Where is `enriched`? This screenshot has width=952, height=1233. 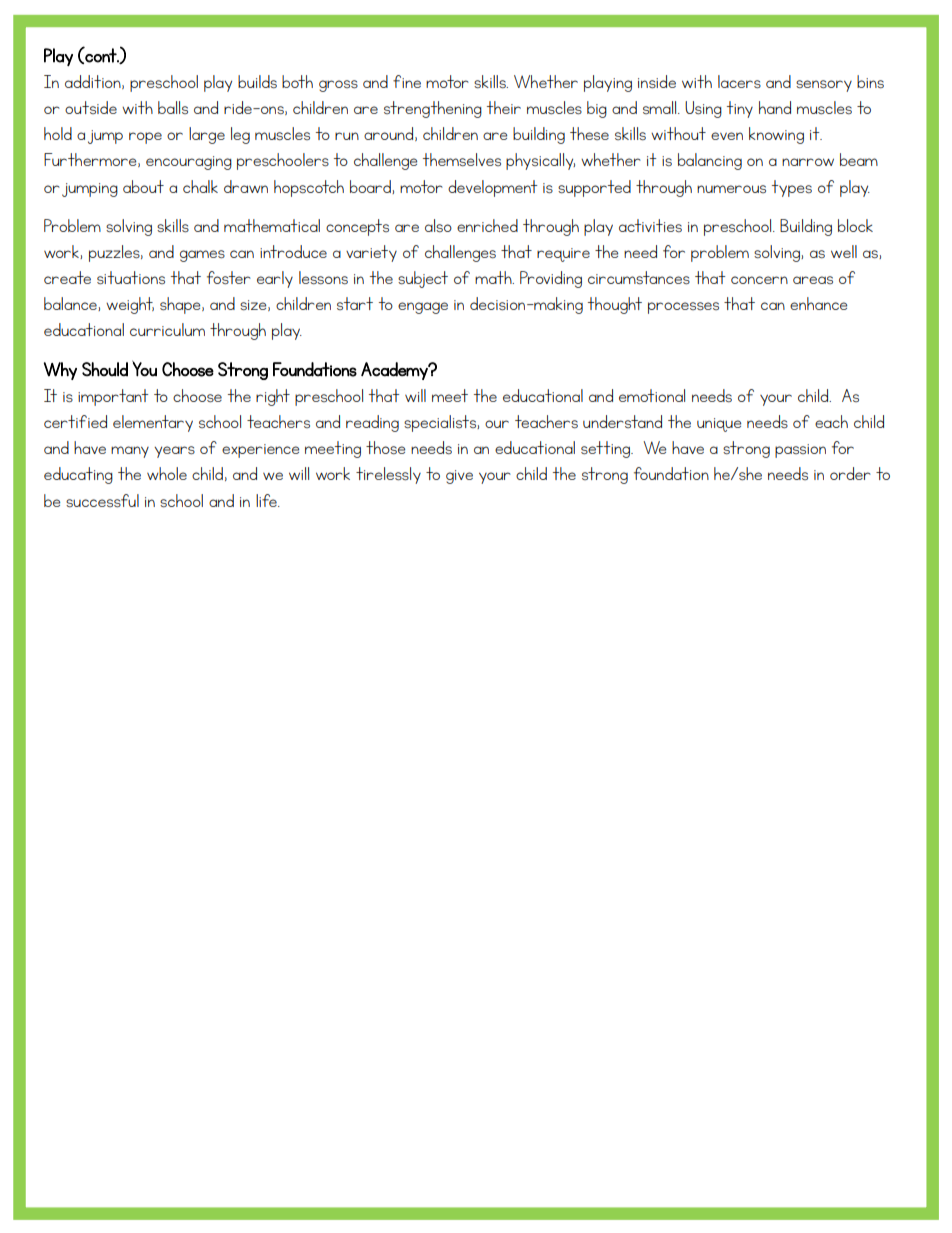 enriched is located at coordinates (487, 225).
